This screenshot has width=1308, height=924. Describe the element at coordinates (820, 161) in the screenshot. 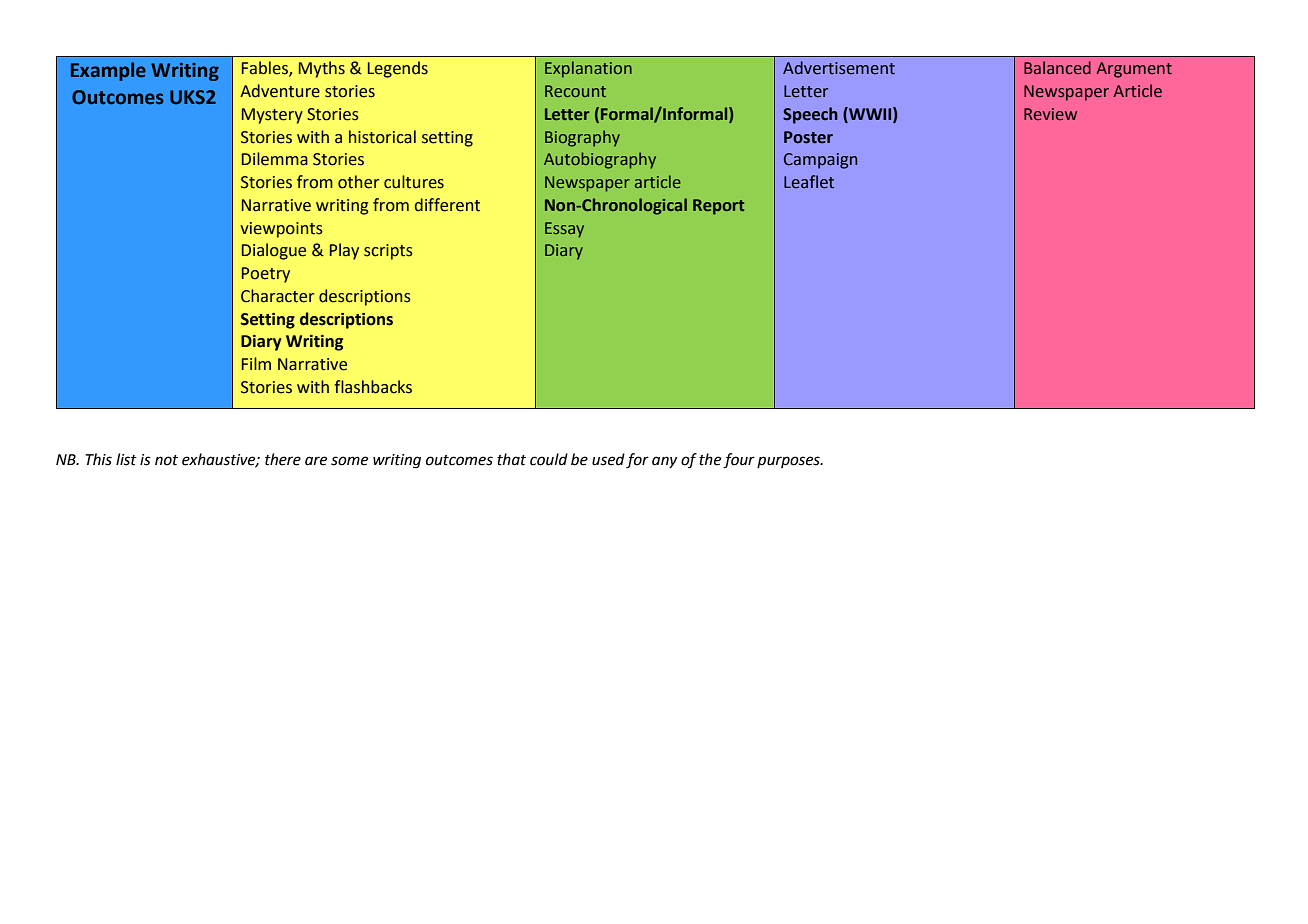

I see `Campaign` at that location.
